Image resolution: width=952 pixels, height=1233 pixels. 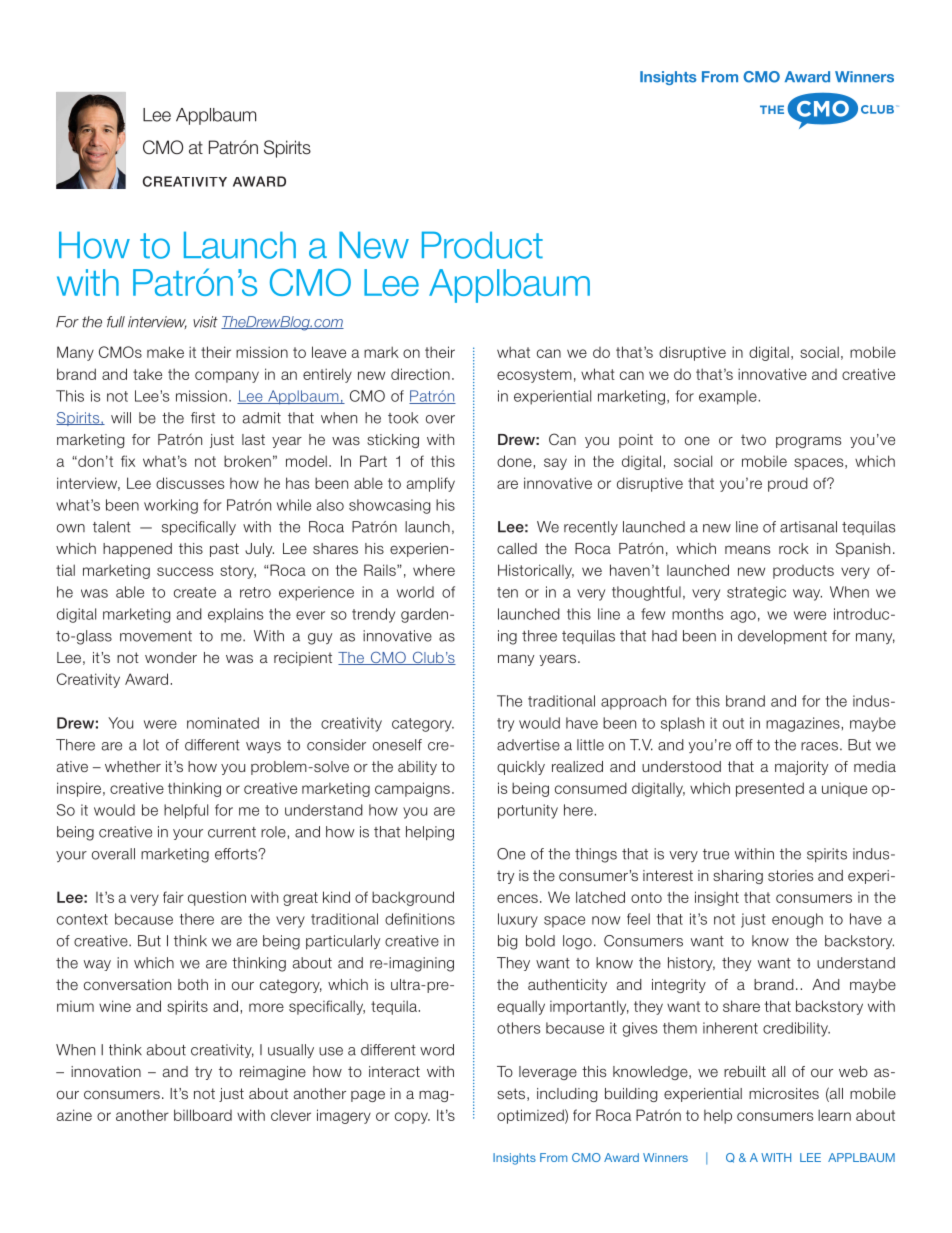 I want to click on background, so click(x=413, y=898).
